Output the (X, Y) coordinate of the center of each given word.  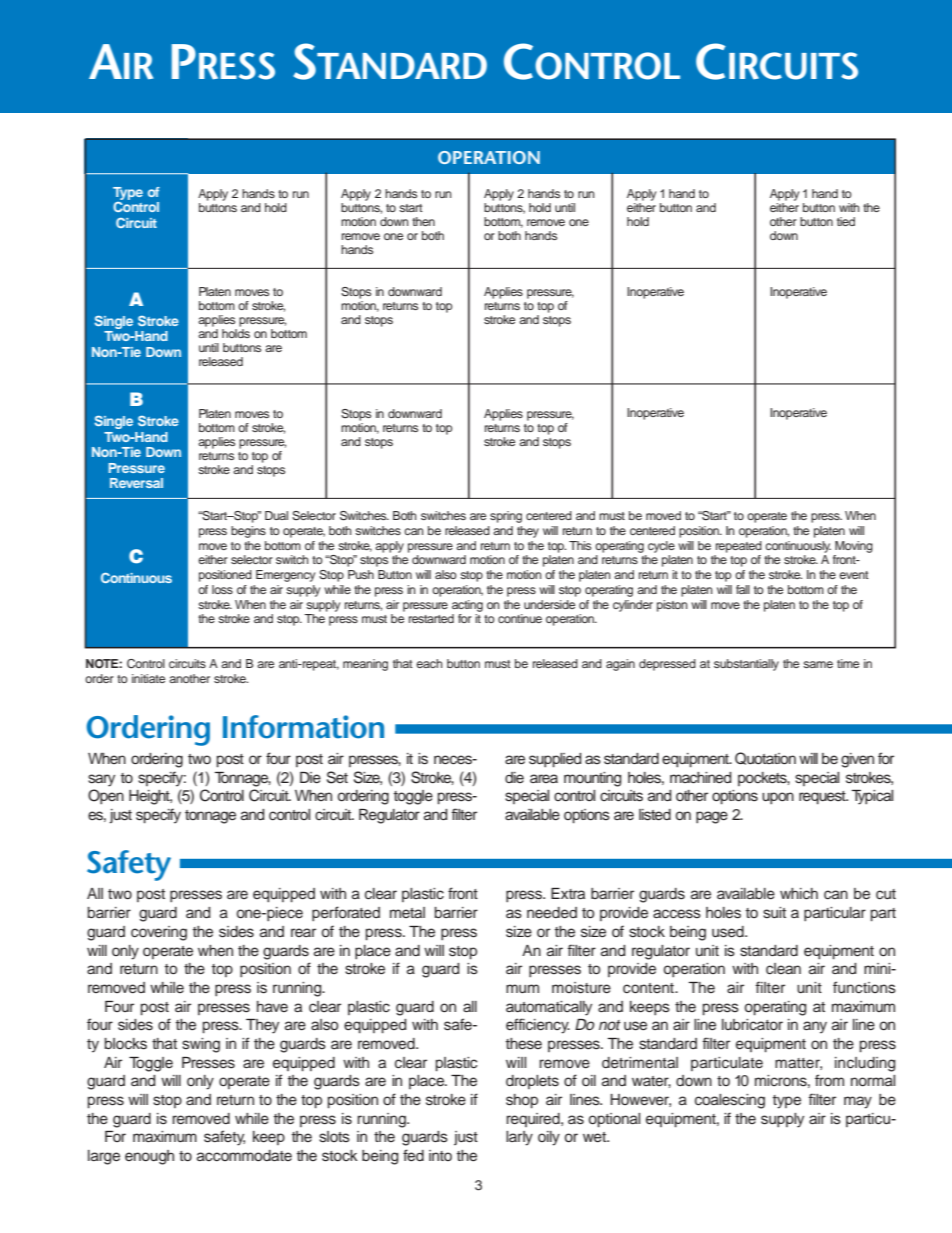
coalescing (730, 1101)
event (854, 575)
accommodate (244, 1156)
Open (106, 796)
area (544, 778)
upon (778, 798)
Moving (854, 547)
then (423, 221)
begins (248, 532)
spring (506, 517)
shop (522, 1101)
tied (846, 221)
